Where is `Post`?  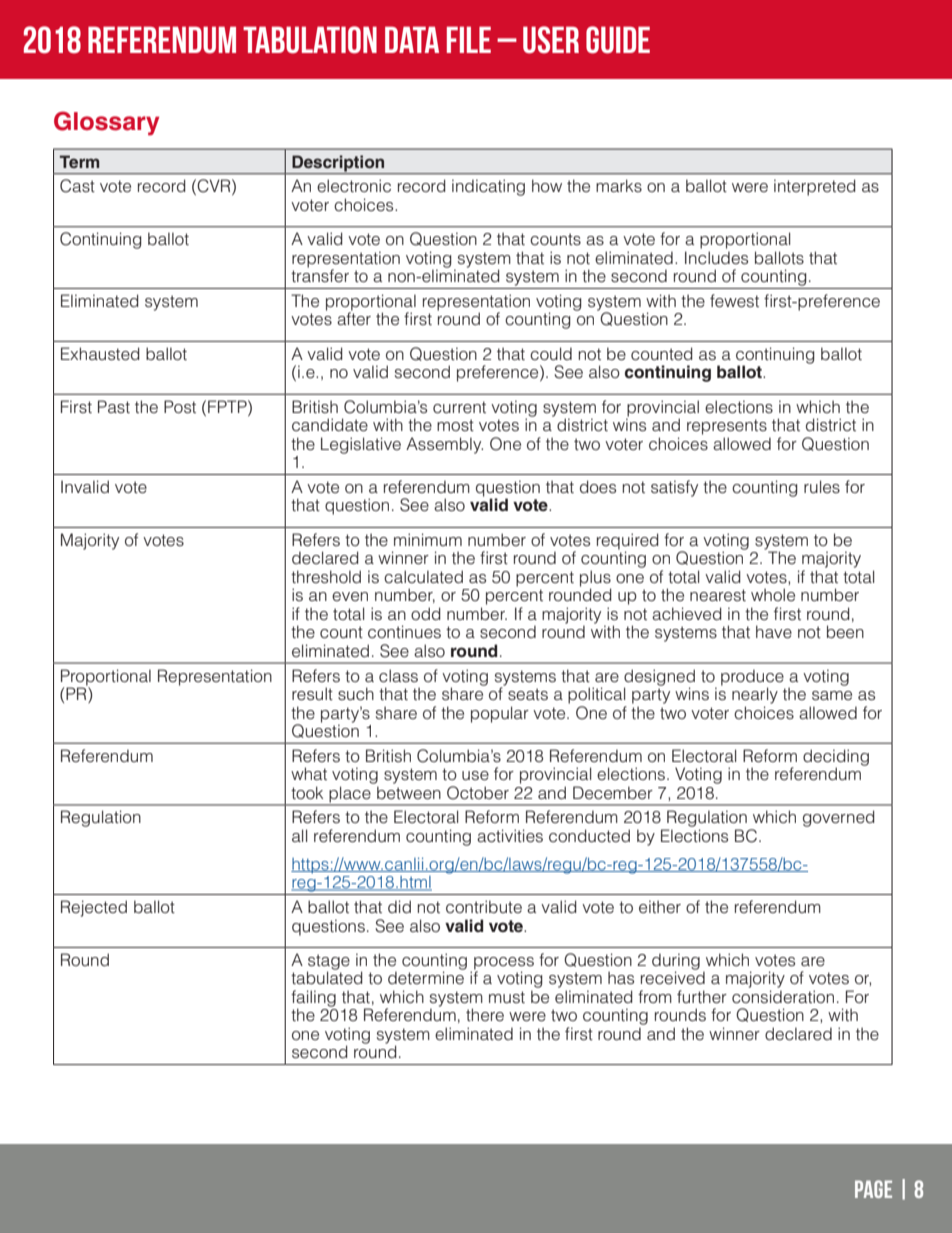 Post is located at coordinates (180, 407).
